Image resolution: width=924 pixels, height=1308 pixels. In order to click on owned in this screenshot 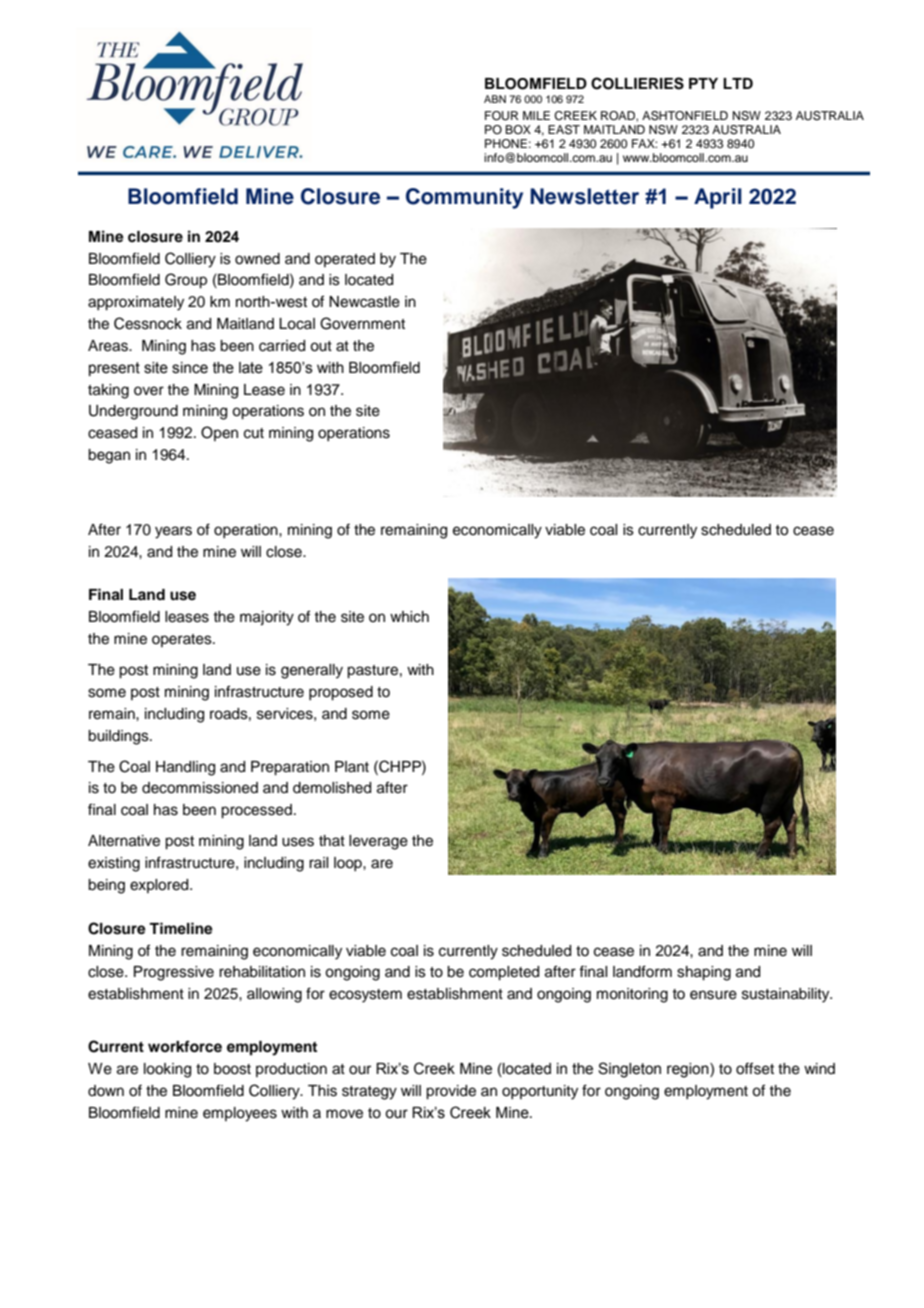, I will do `click(257, 259)`.
